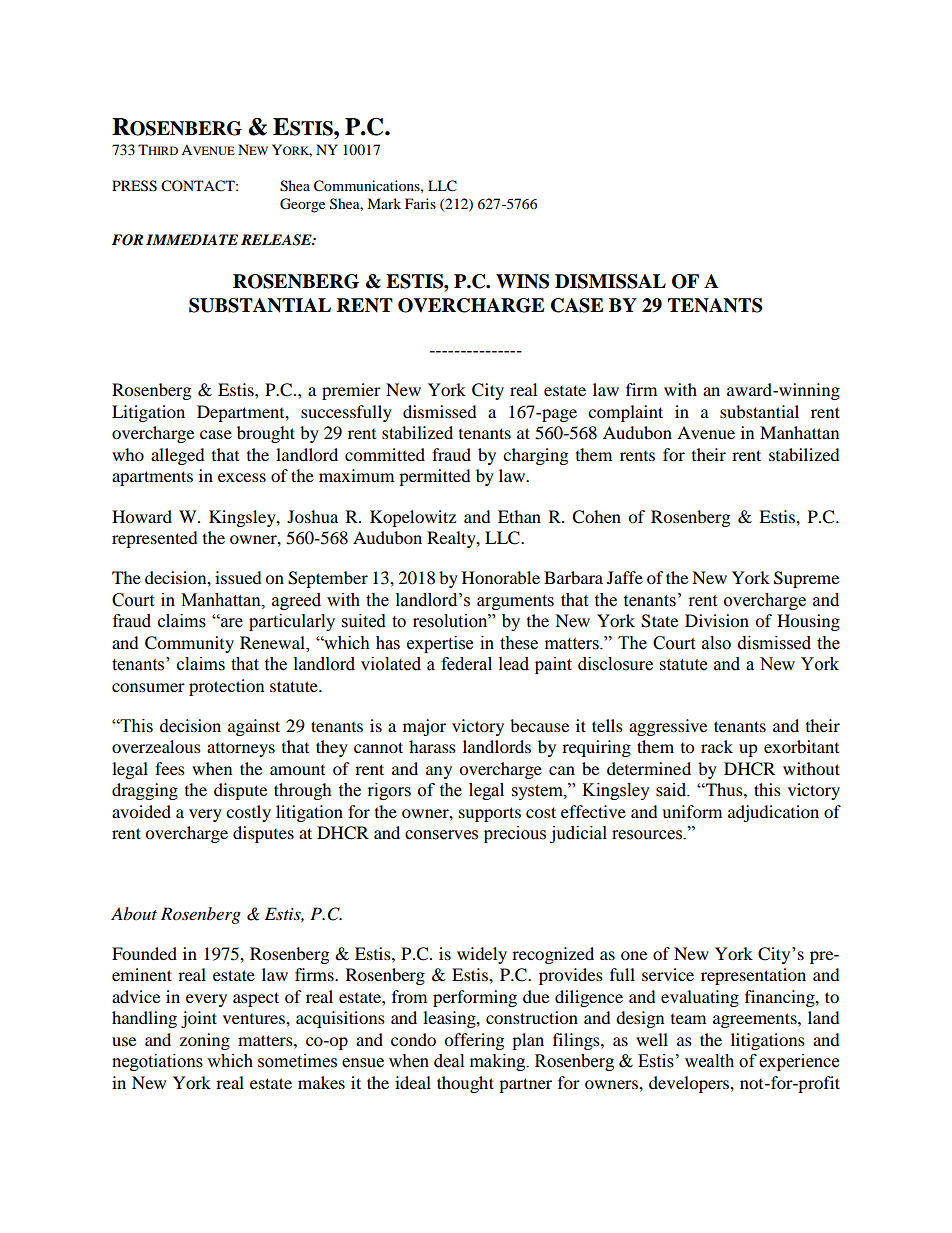 The width and height of the document is (952, 1233). I want to click on IMMEDIATE, so click(192, 239).
